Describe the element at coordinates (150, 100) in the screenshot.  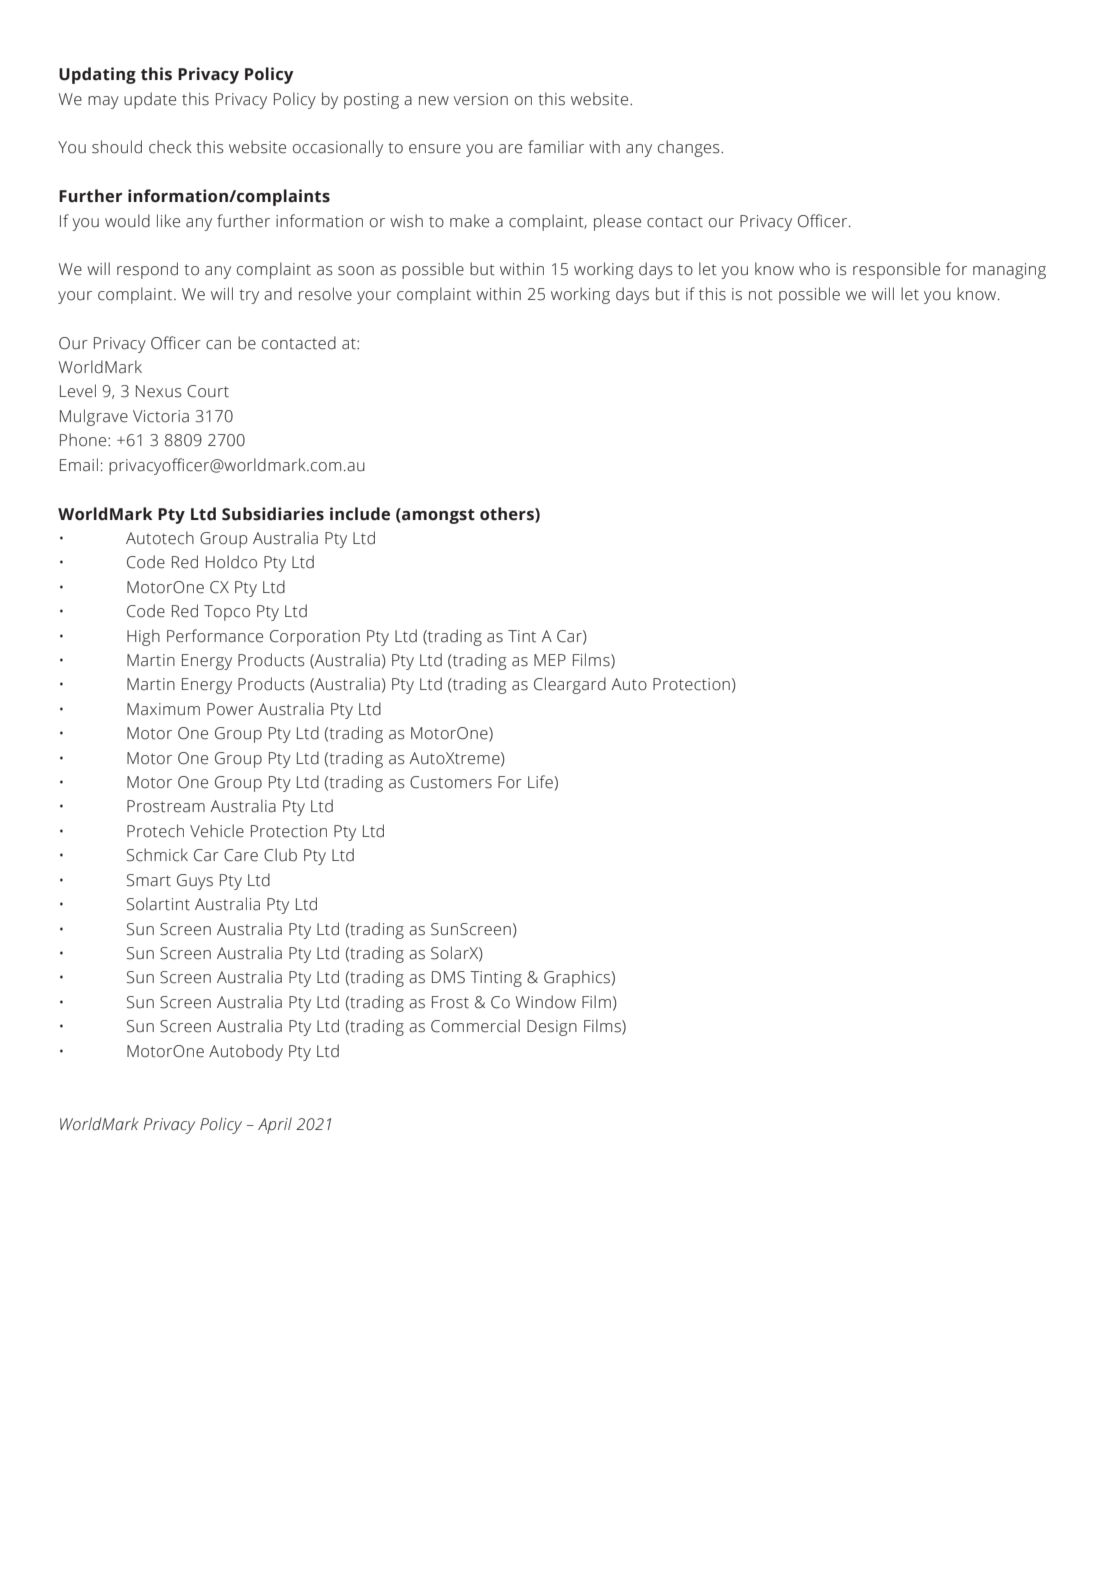
I see `update` at that location.
